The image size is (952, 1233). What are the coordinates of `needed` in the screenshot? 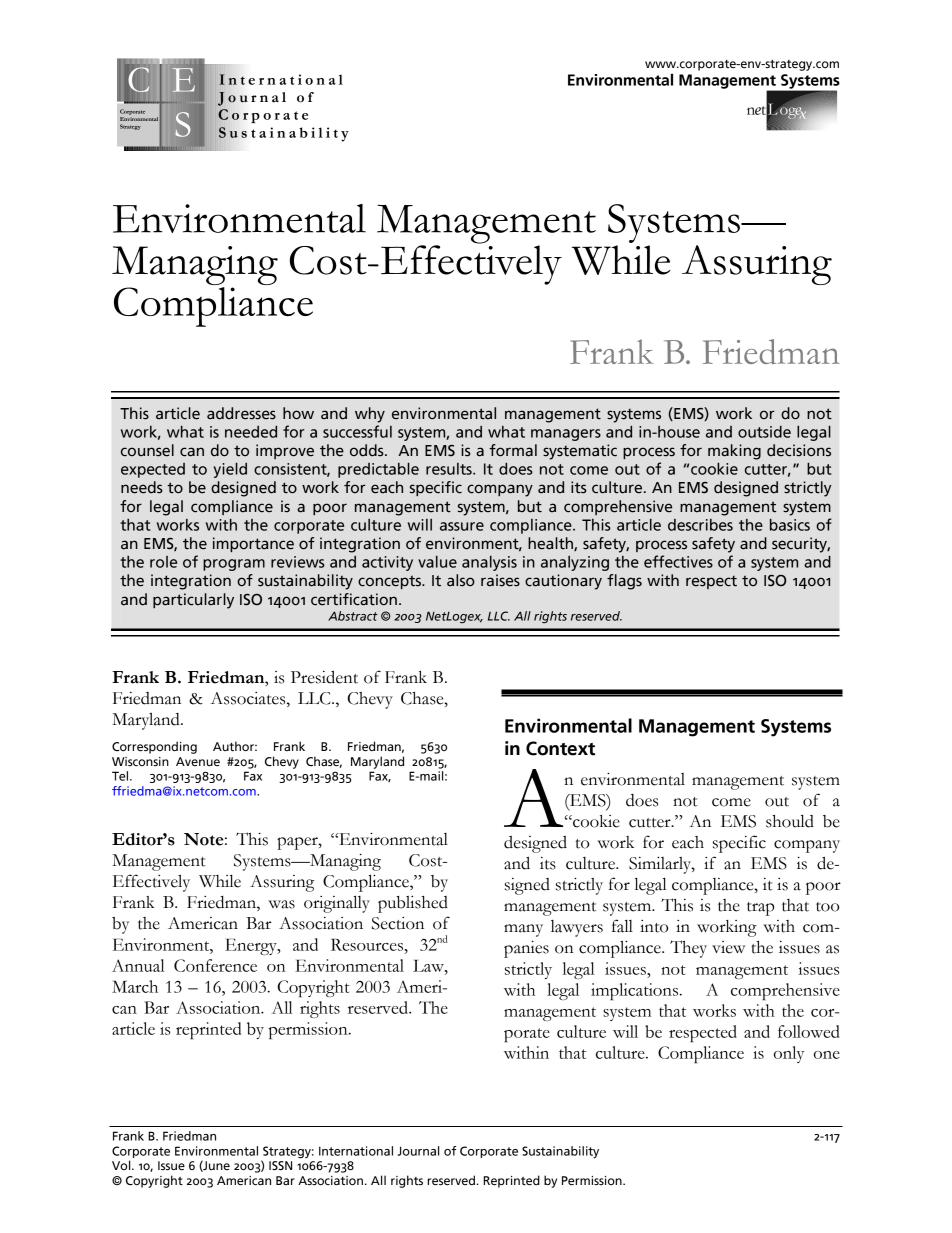 It's located at (251, 432).
